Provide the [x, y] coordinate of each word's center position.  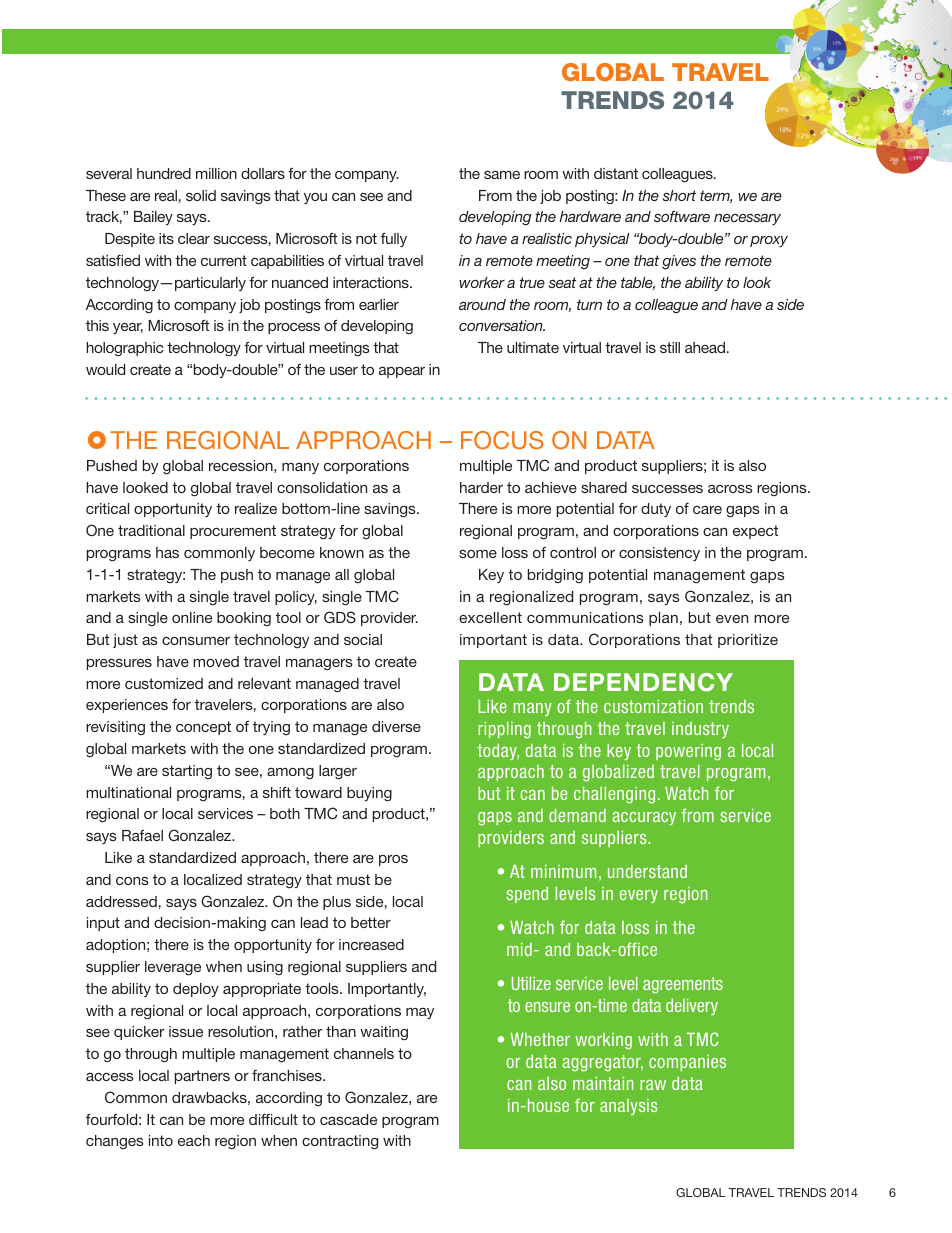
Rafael [142, 835]
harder [481, 487]
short [679, 195]
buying [369, 794]
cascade [348, 1119]
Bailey [153, 218]
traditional [151, 530]
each [194, 1140]
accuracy [644, 818]
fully [394, 240]
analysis [628, 1107]
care [707, 510]
